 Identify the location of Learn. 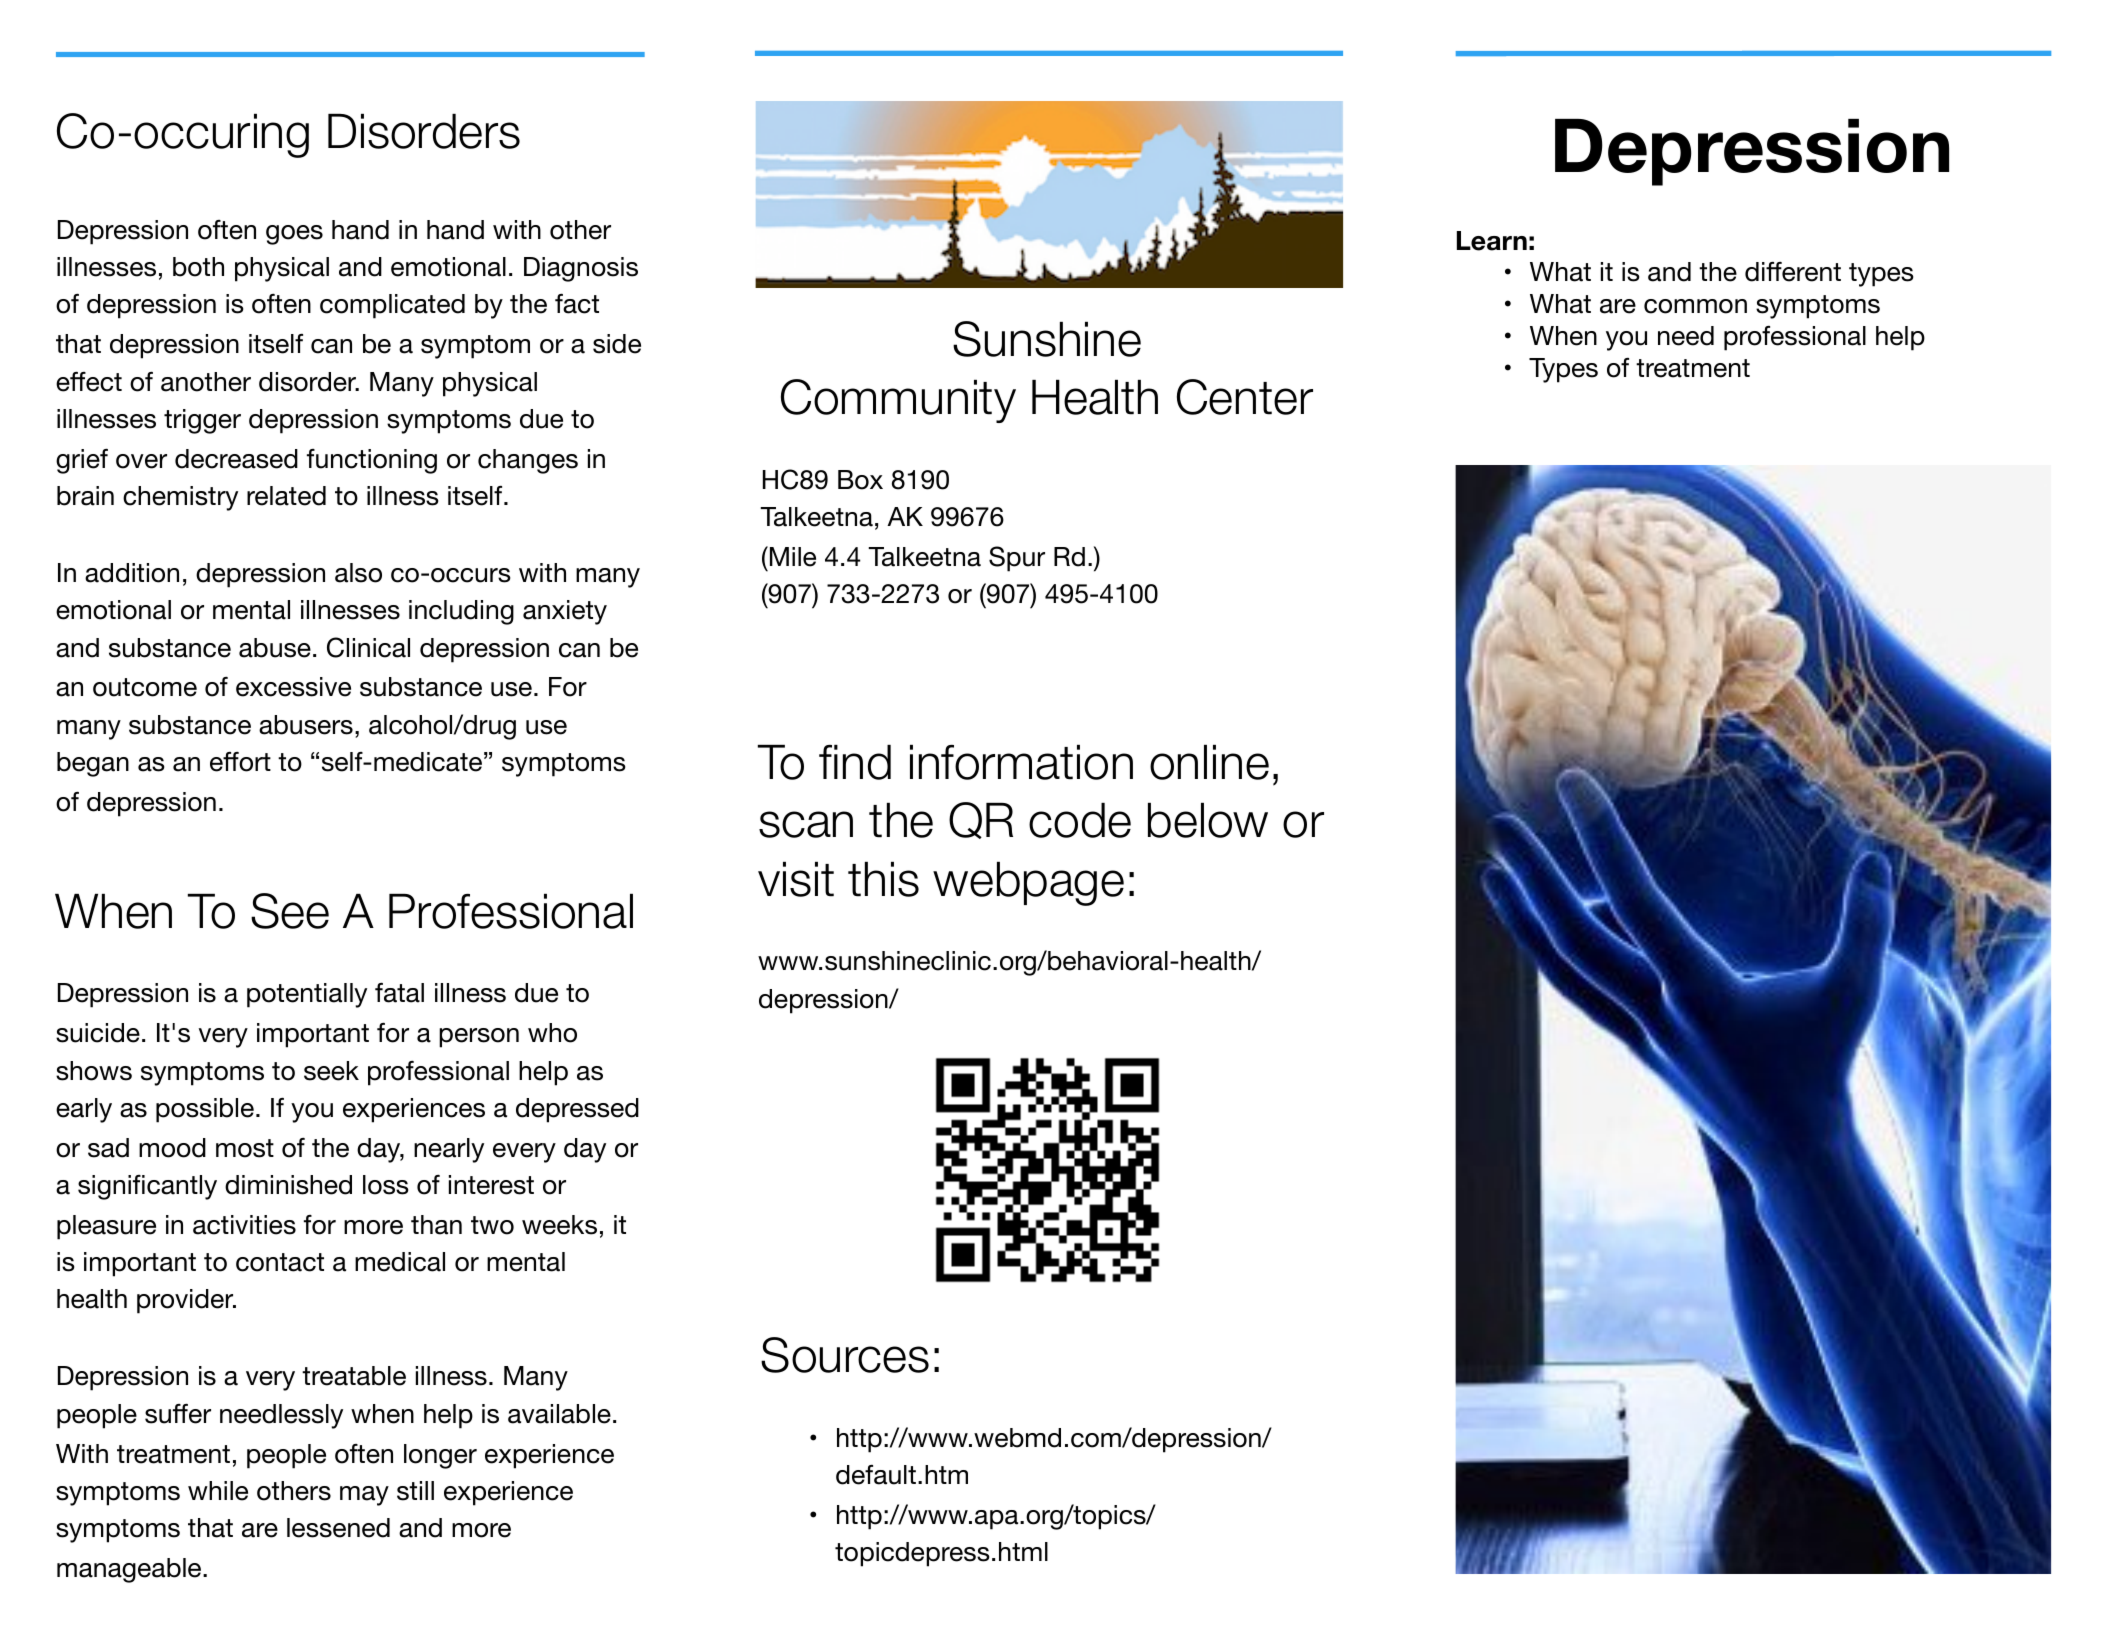
(1492, 241).
